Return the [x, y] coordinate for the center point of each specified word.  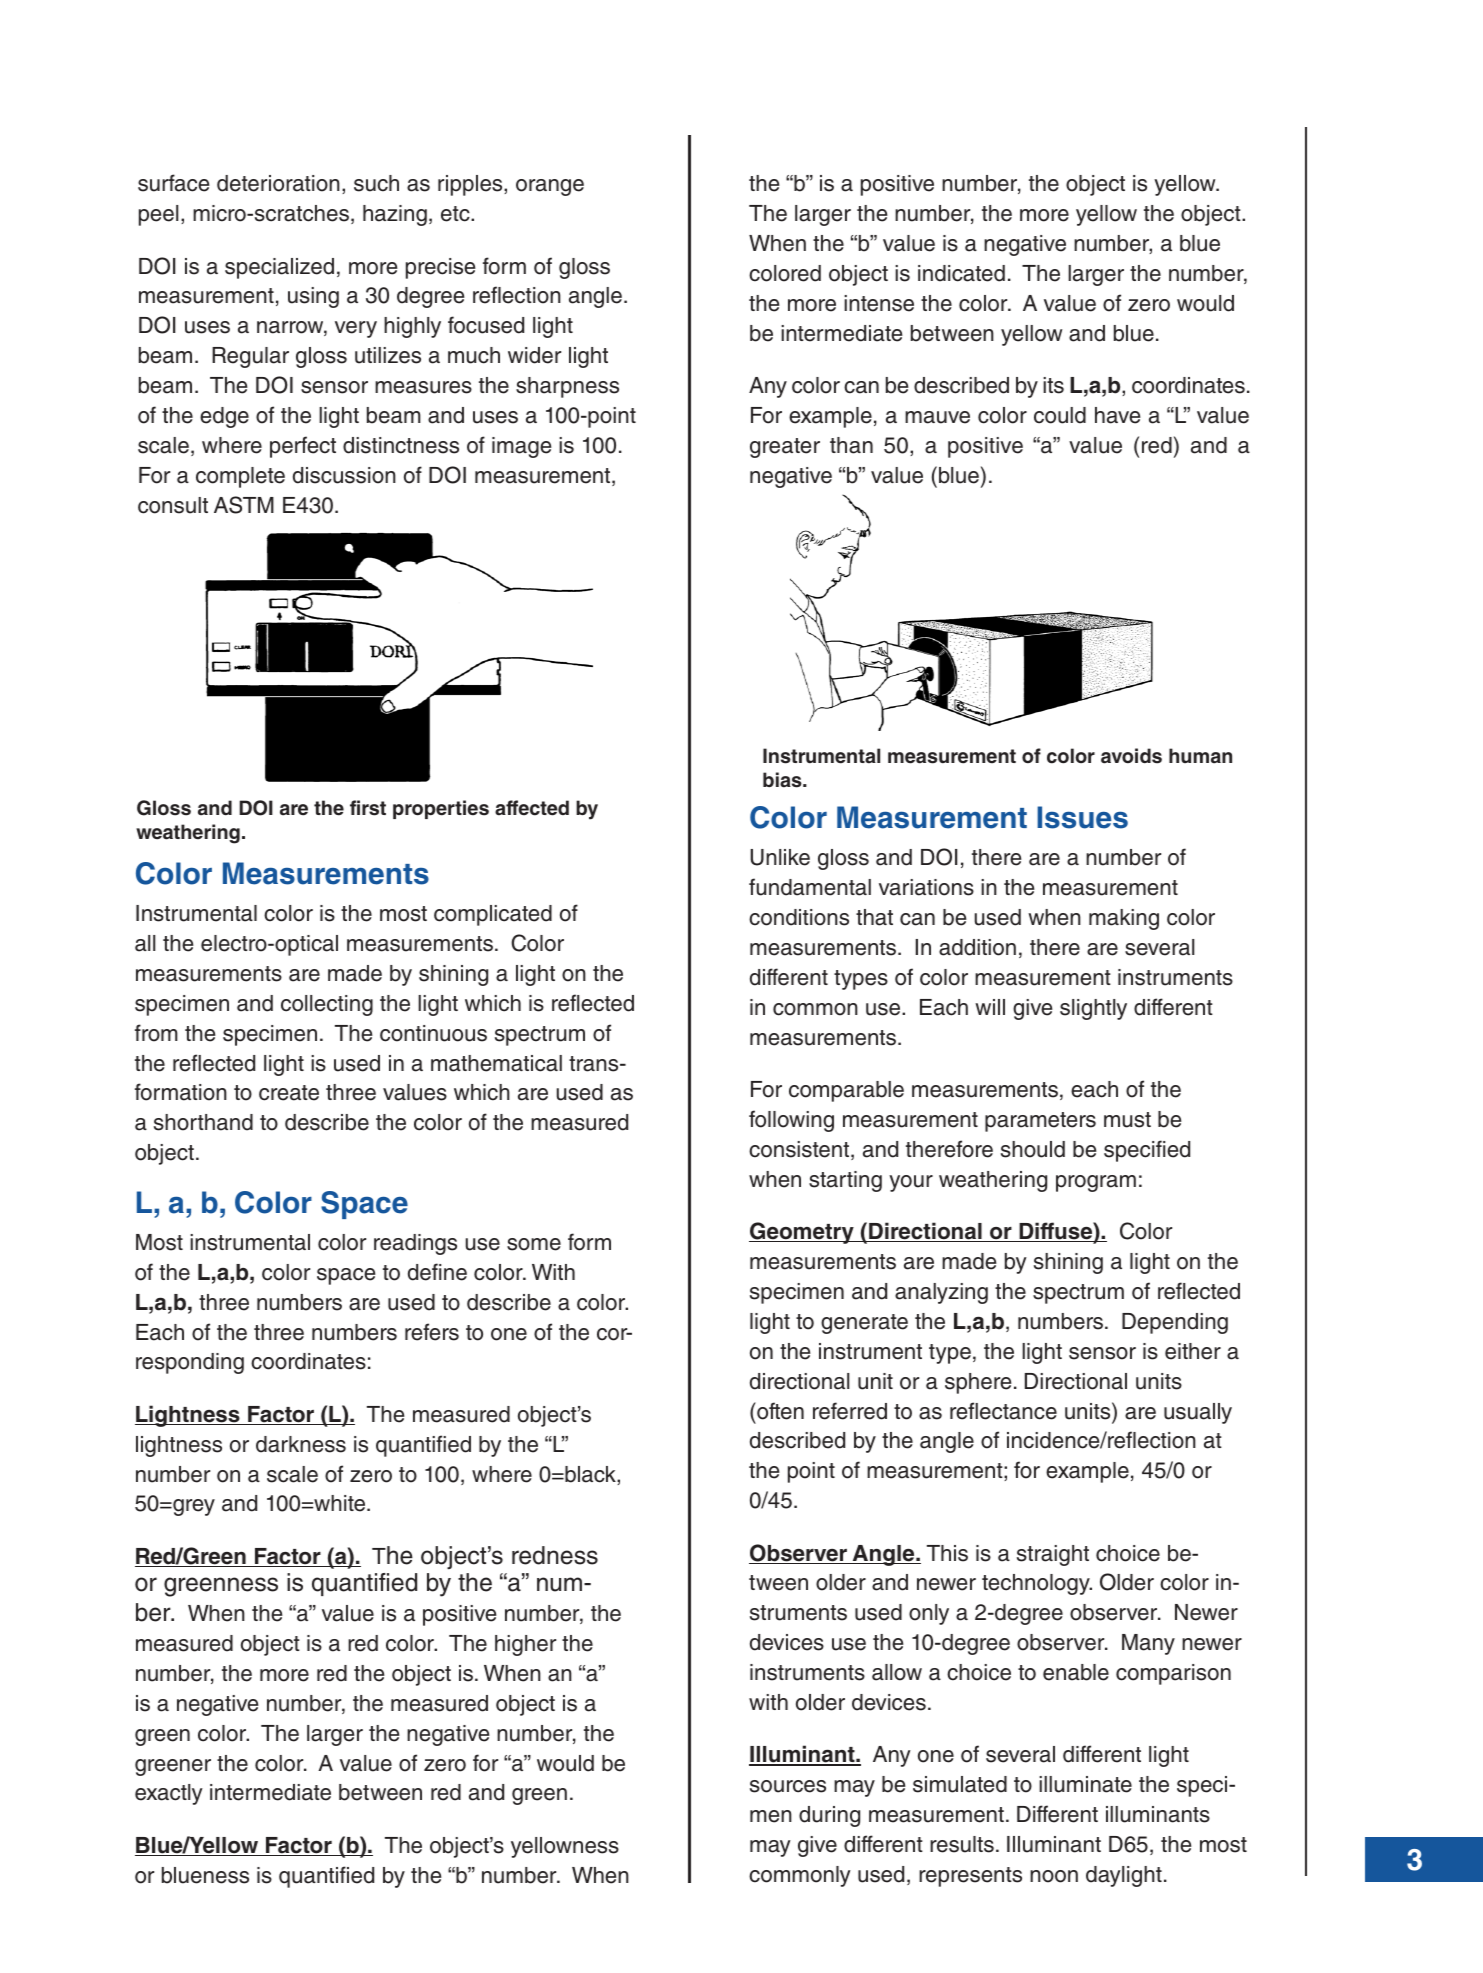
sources [788, 1786]
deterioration [278, 183]
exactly [169, 1794]
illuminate [1085, 1784]
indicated [961, 273]
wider [534, 355]
